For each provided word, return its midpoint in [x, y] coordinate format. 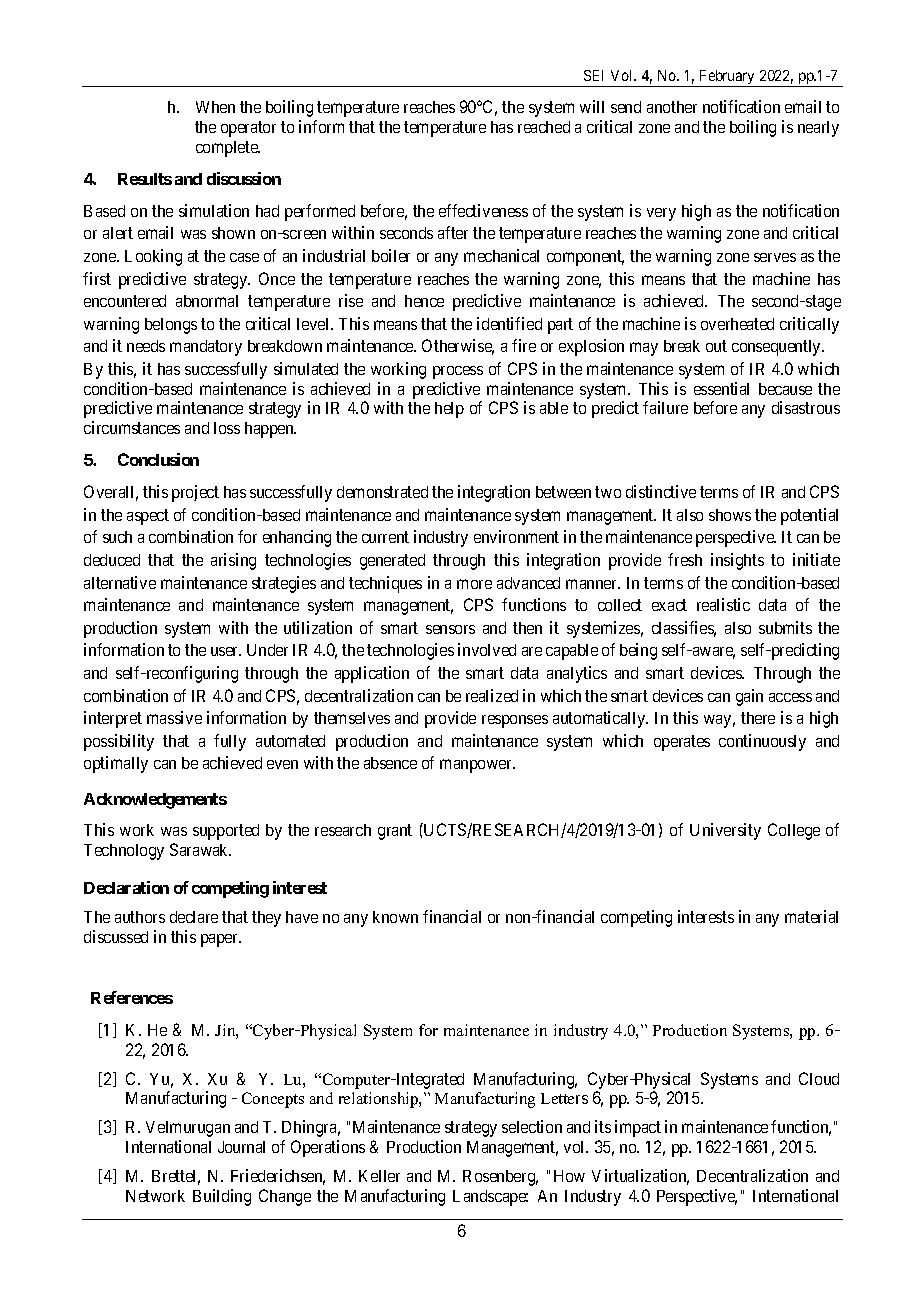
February [727, 78]
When [215, 107]
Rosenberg [500, 1178]
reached [544, 127]
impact [638, 1128]
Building [222, 1197]
